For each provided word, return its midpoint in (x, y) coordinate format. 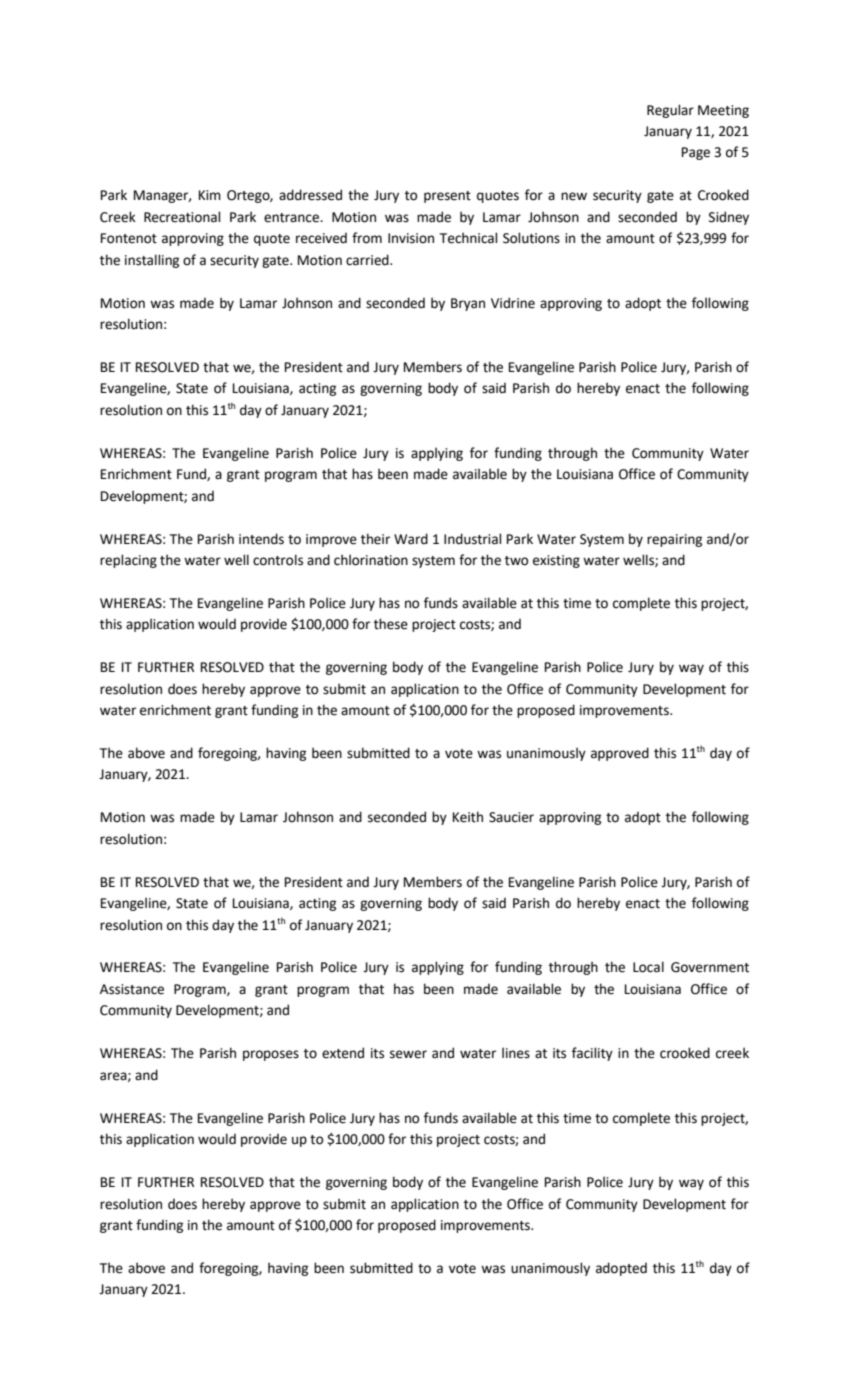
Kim (210, 195)
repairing (674, 540)
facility (592, 1054)
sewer (408, 1054)
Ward (411, 539)
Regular (670, 111)
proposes (271, 1055)
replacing (128, 561)
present (447, 197)
